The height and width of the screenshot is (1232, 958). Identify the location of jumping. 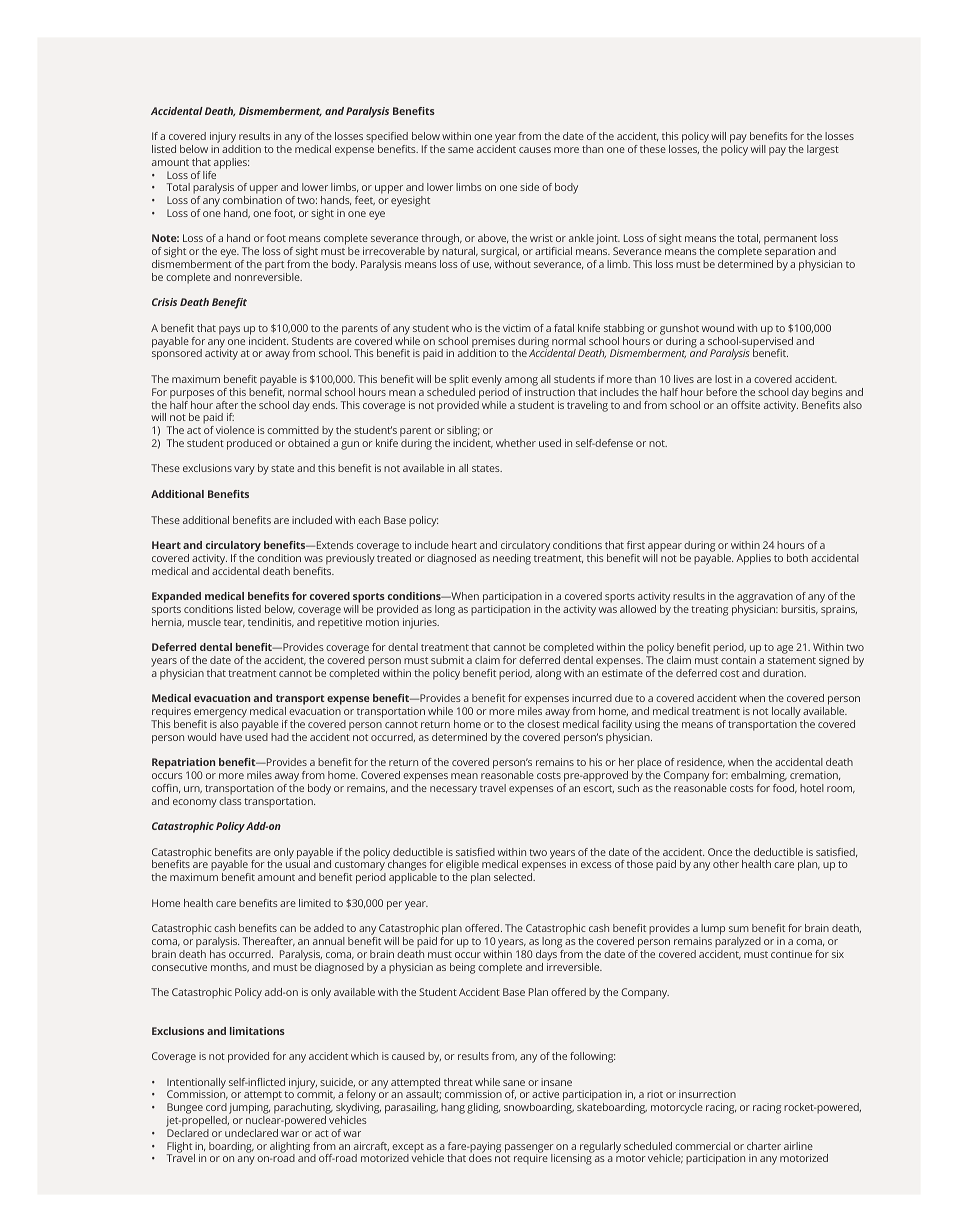
(249, 1110).
